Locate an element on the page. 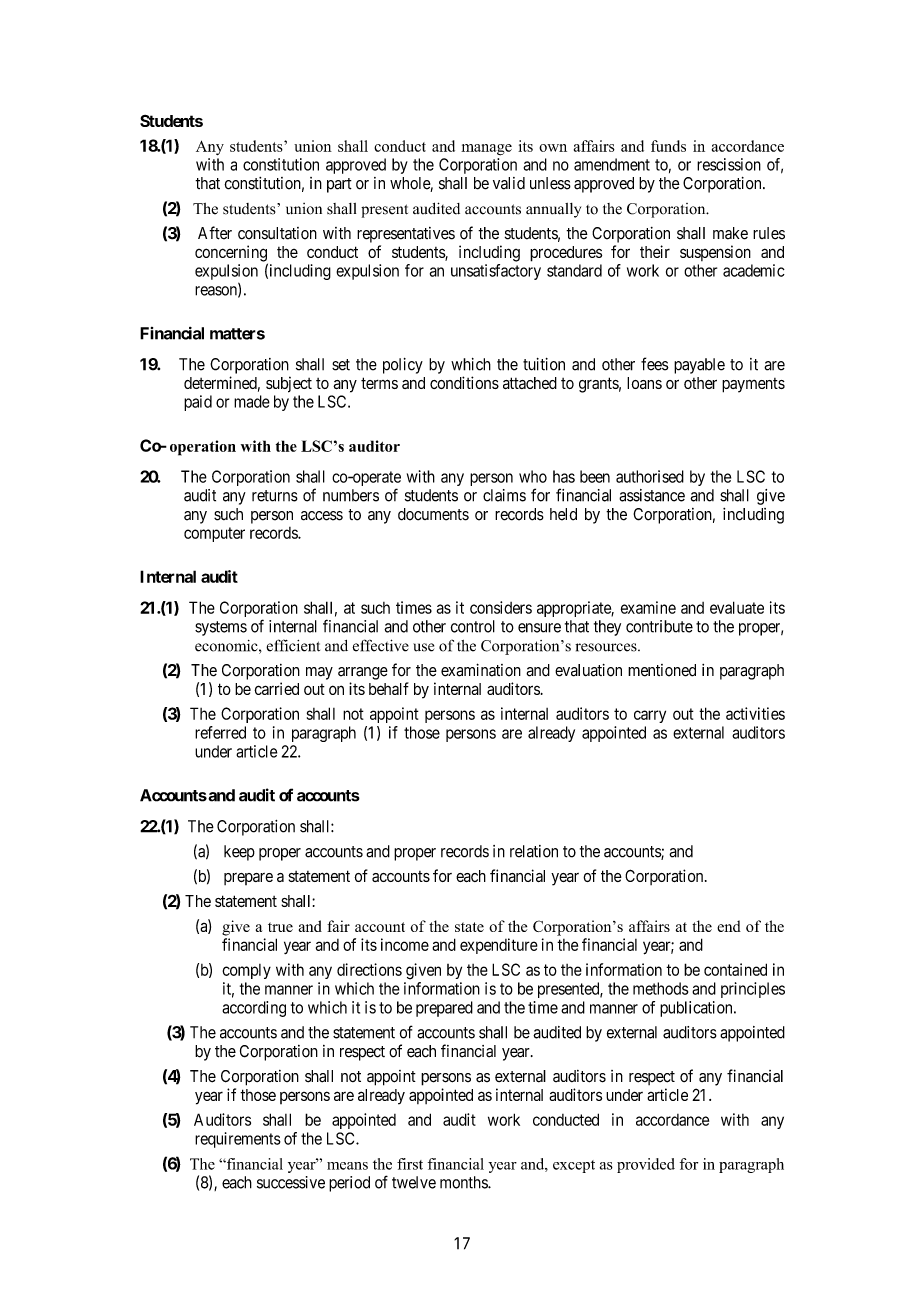 The width and height of the document is (924, 1308). true is located at coordinates (280, 927).
